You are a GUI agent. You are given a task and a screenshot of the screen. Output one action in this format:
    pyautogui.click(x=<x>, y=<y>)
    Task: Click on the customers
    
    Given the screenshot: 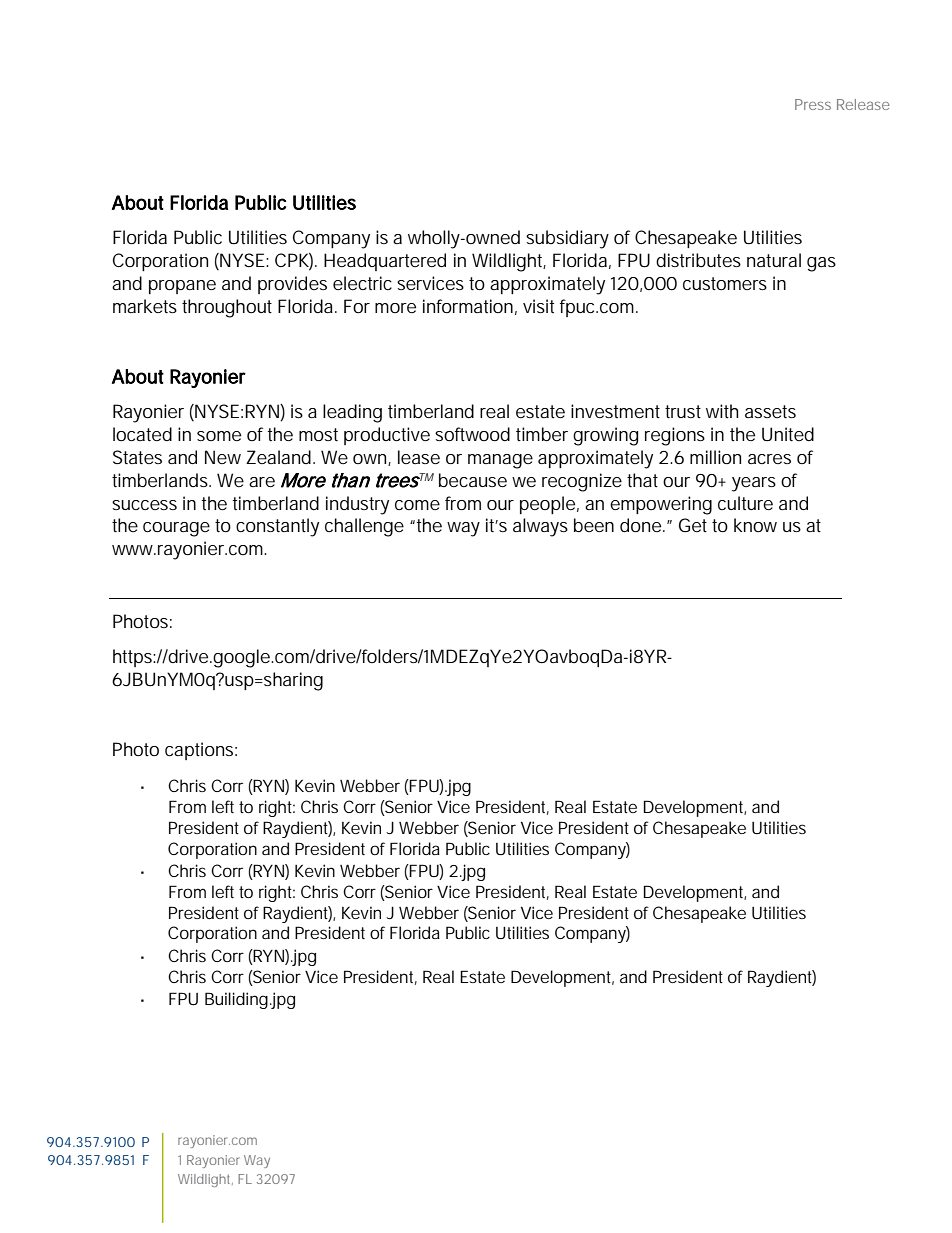 What is the action you would take?
    pyautogui.click(x=725, y=283)
